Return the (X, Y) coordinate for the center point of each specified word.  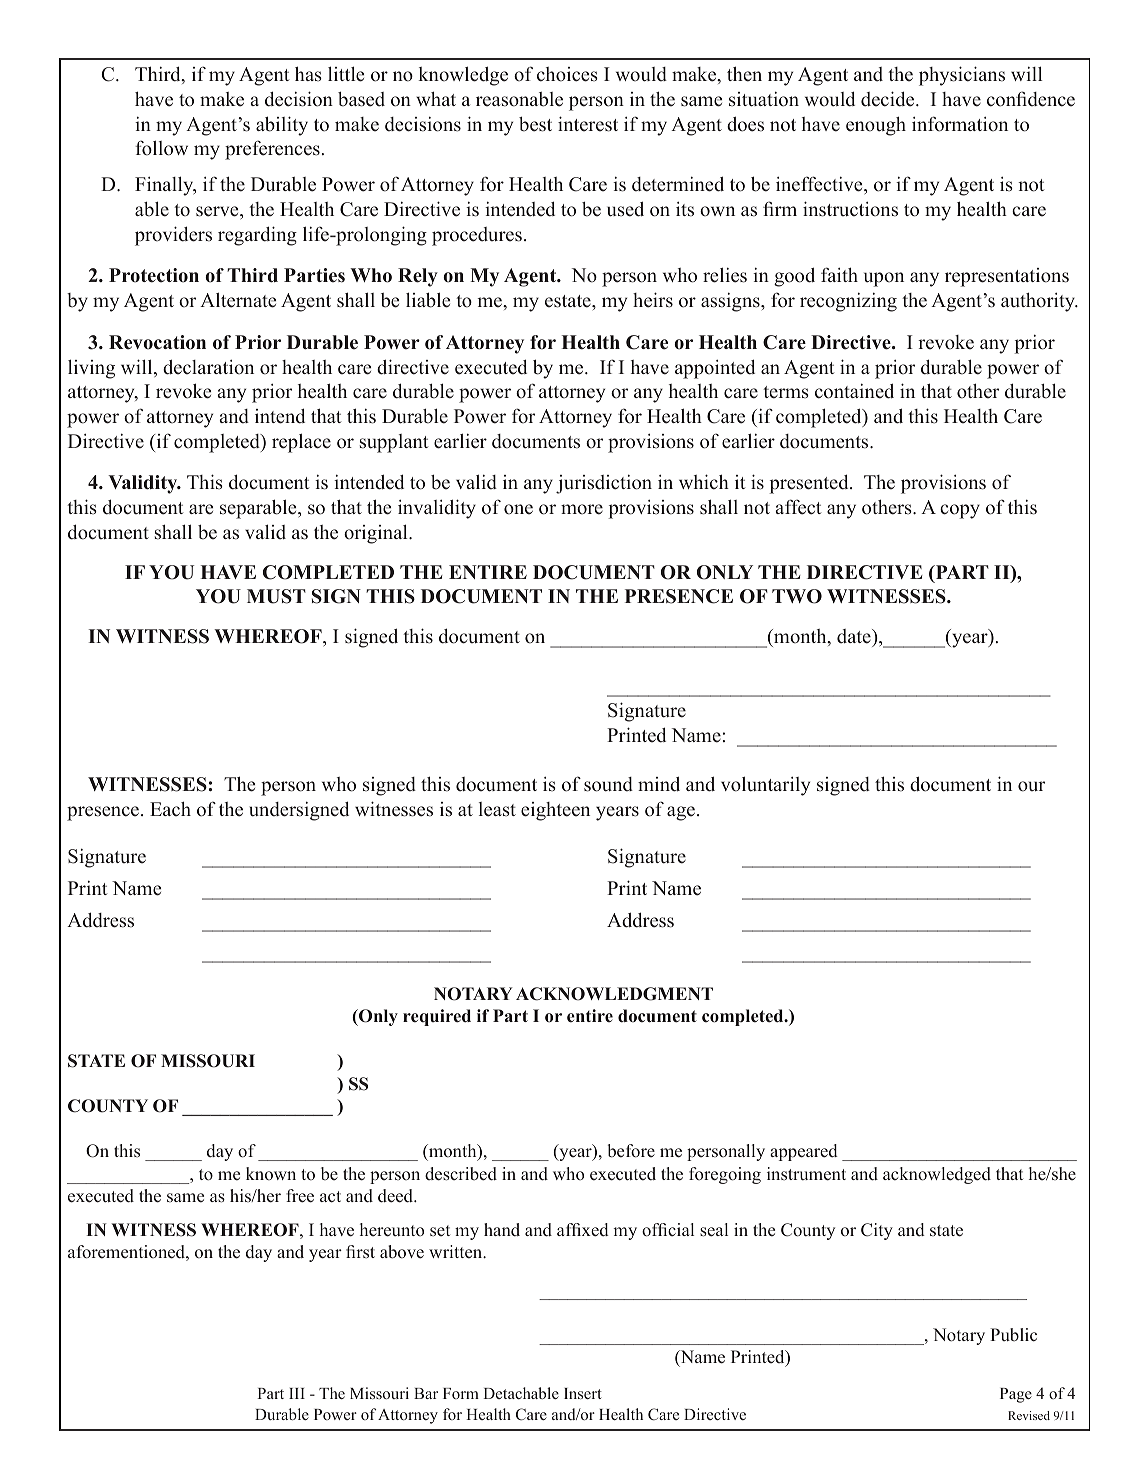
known (271, 1174)
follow (161, 148)
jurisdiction (604, 484)
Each (170, 808)
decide (889, 99)
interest (588, 124)
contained (854, 391)
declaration (208, 367)
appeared (804, 1152)
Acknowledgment (614, 994)
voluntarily (765, 786)
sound (608, 784)
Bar (426, 1393)
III (297, 1393)
